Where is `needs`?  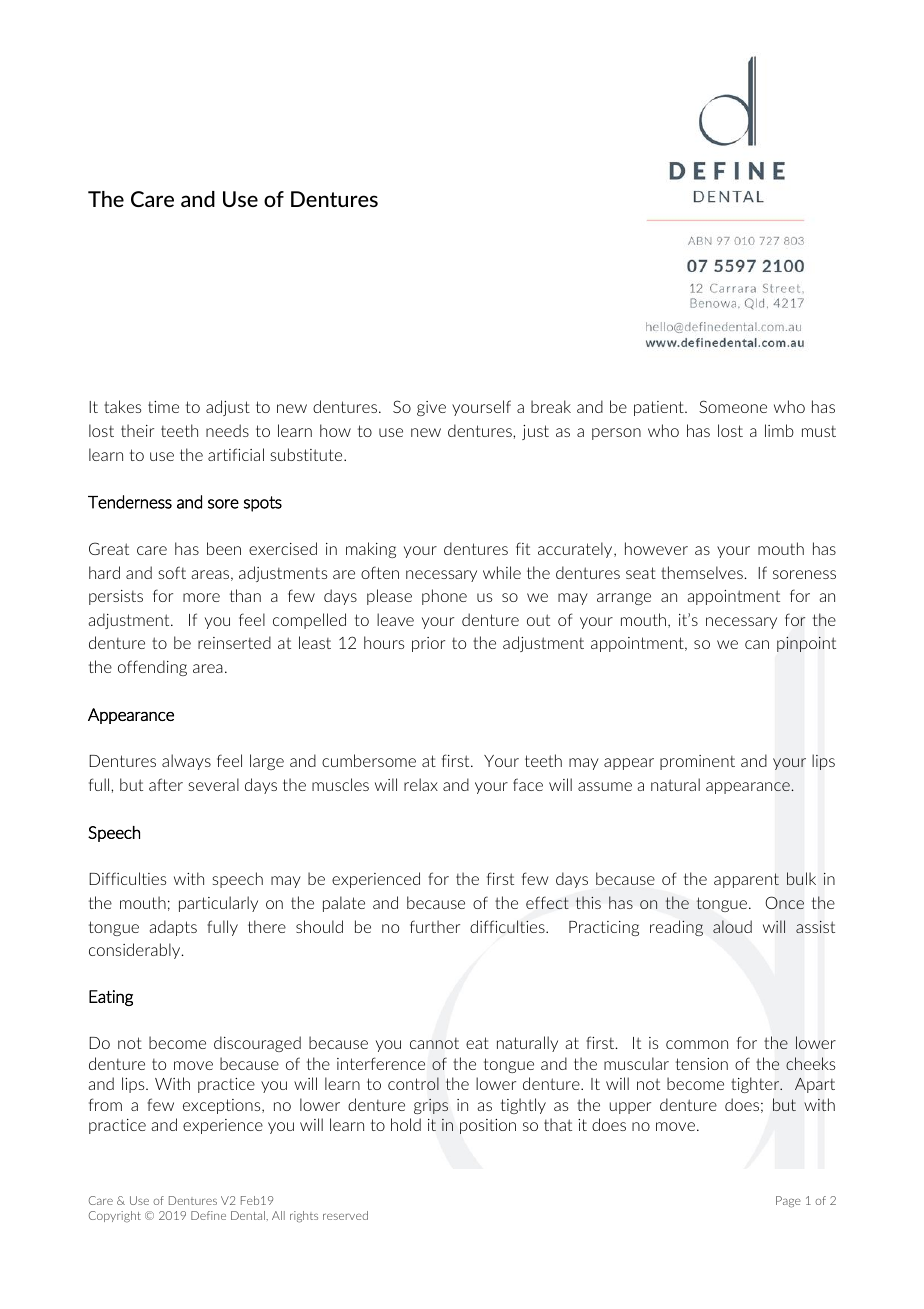
needs is located at coordinates (227, 430).
